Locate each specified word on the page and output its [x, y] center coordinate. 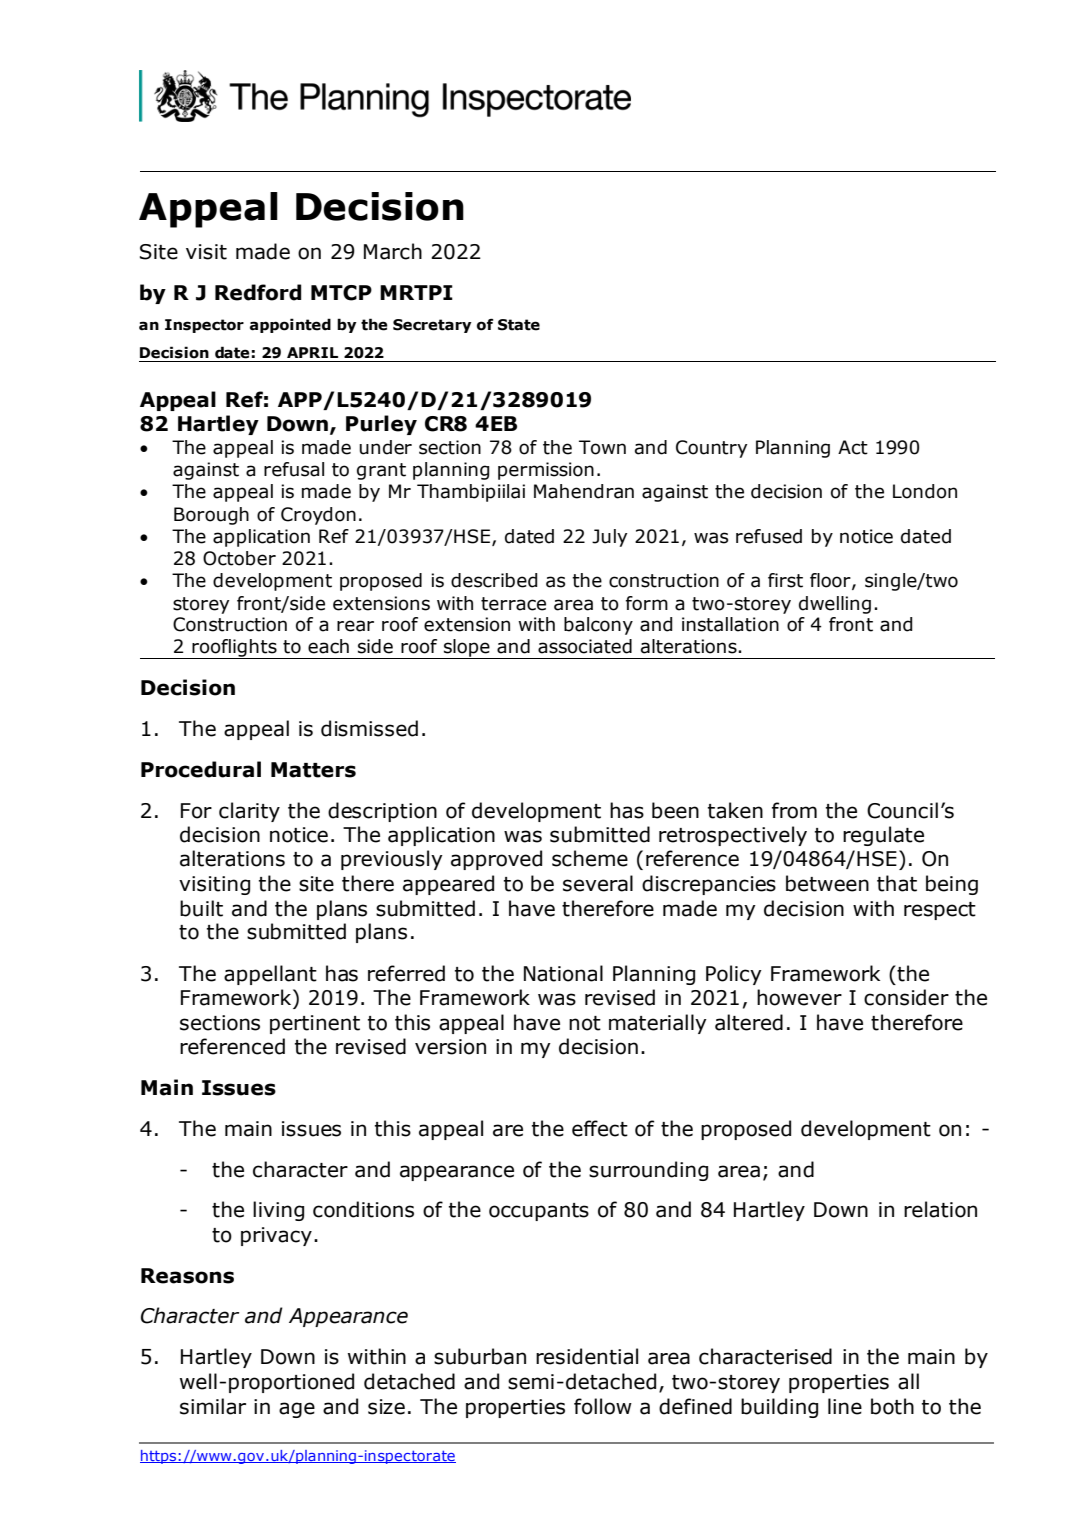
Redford [258, 292]
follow [603, 1406]
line [845, 1406]
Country [712, 449]
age [297, 1410]
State [519, 325]
